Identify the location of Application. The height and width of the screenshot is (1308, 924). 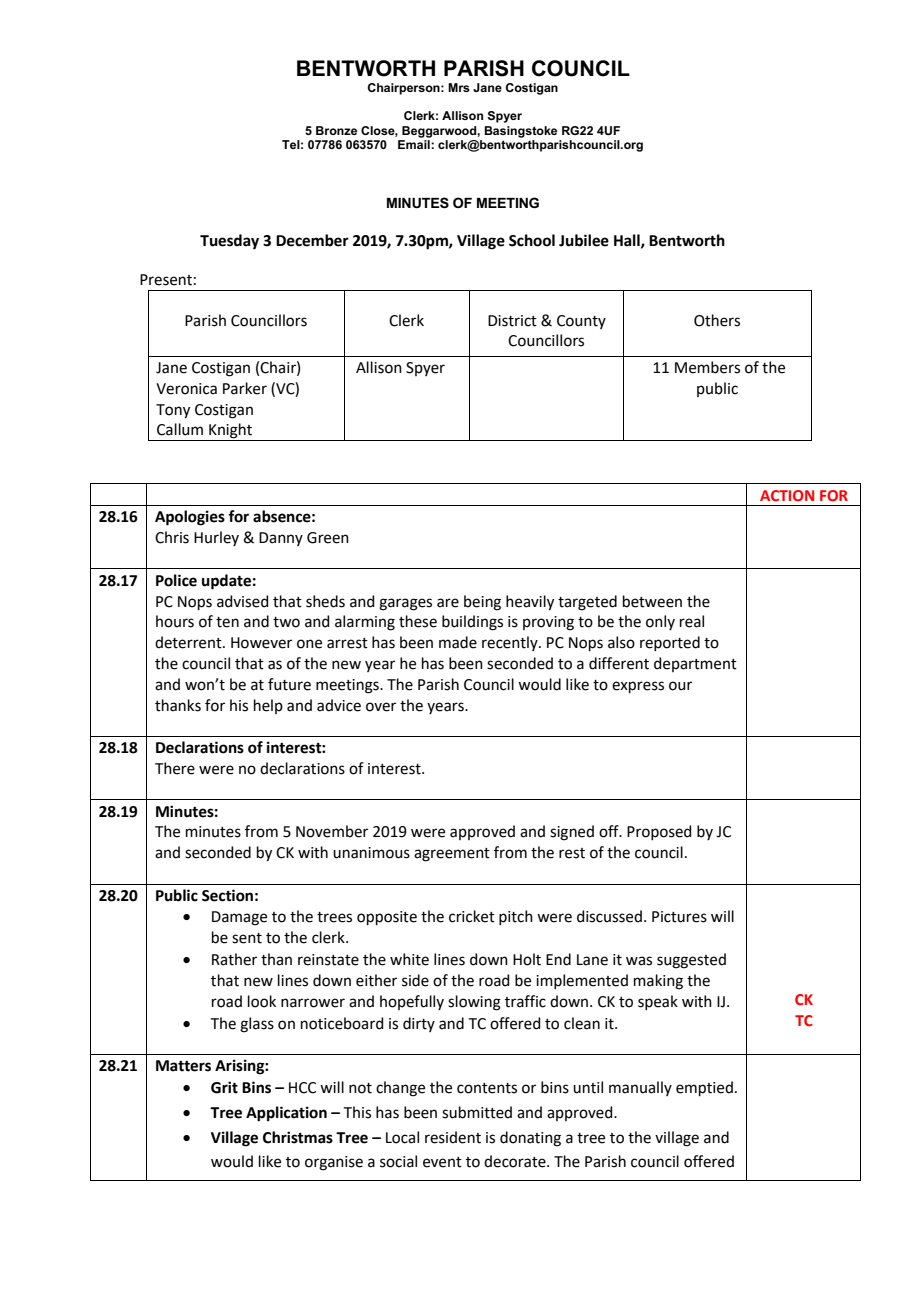
(286, 1114).
